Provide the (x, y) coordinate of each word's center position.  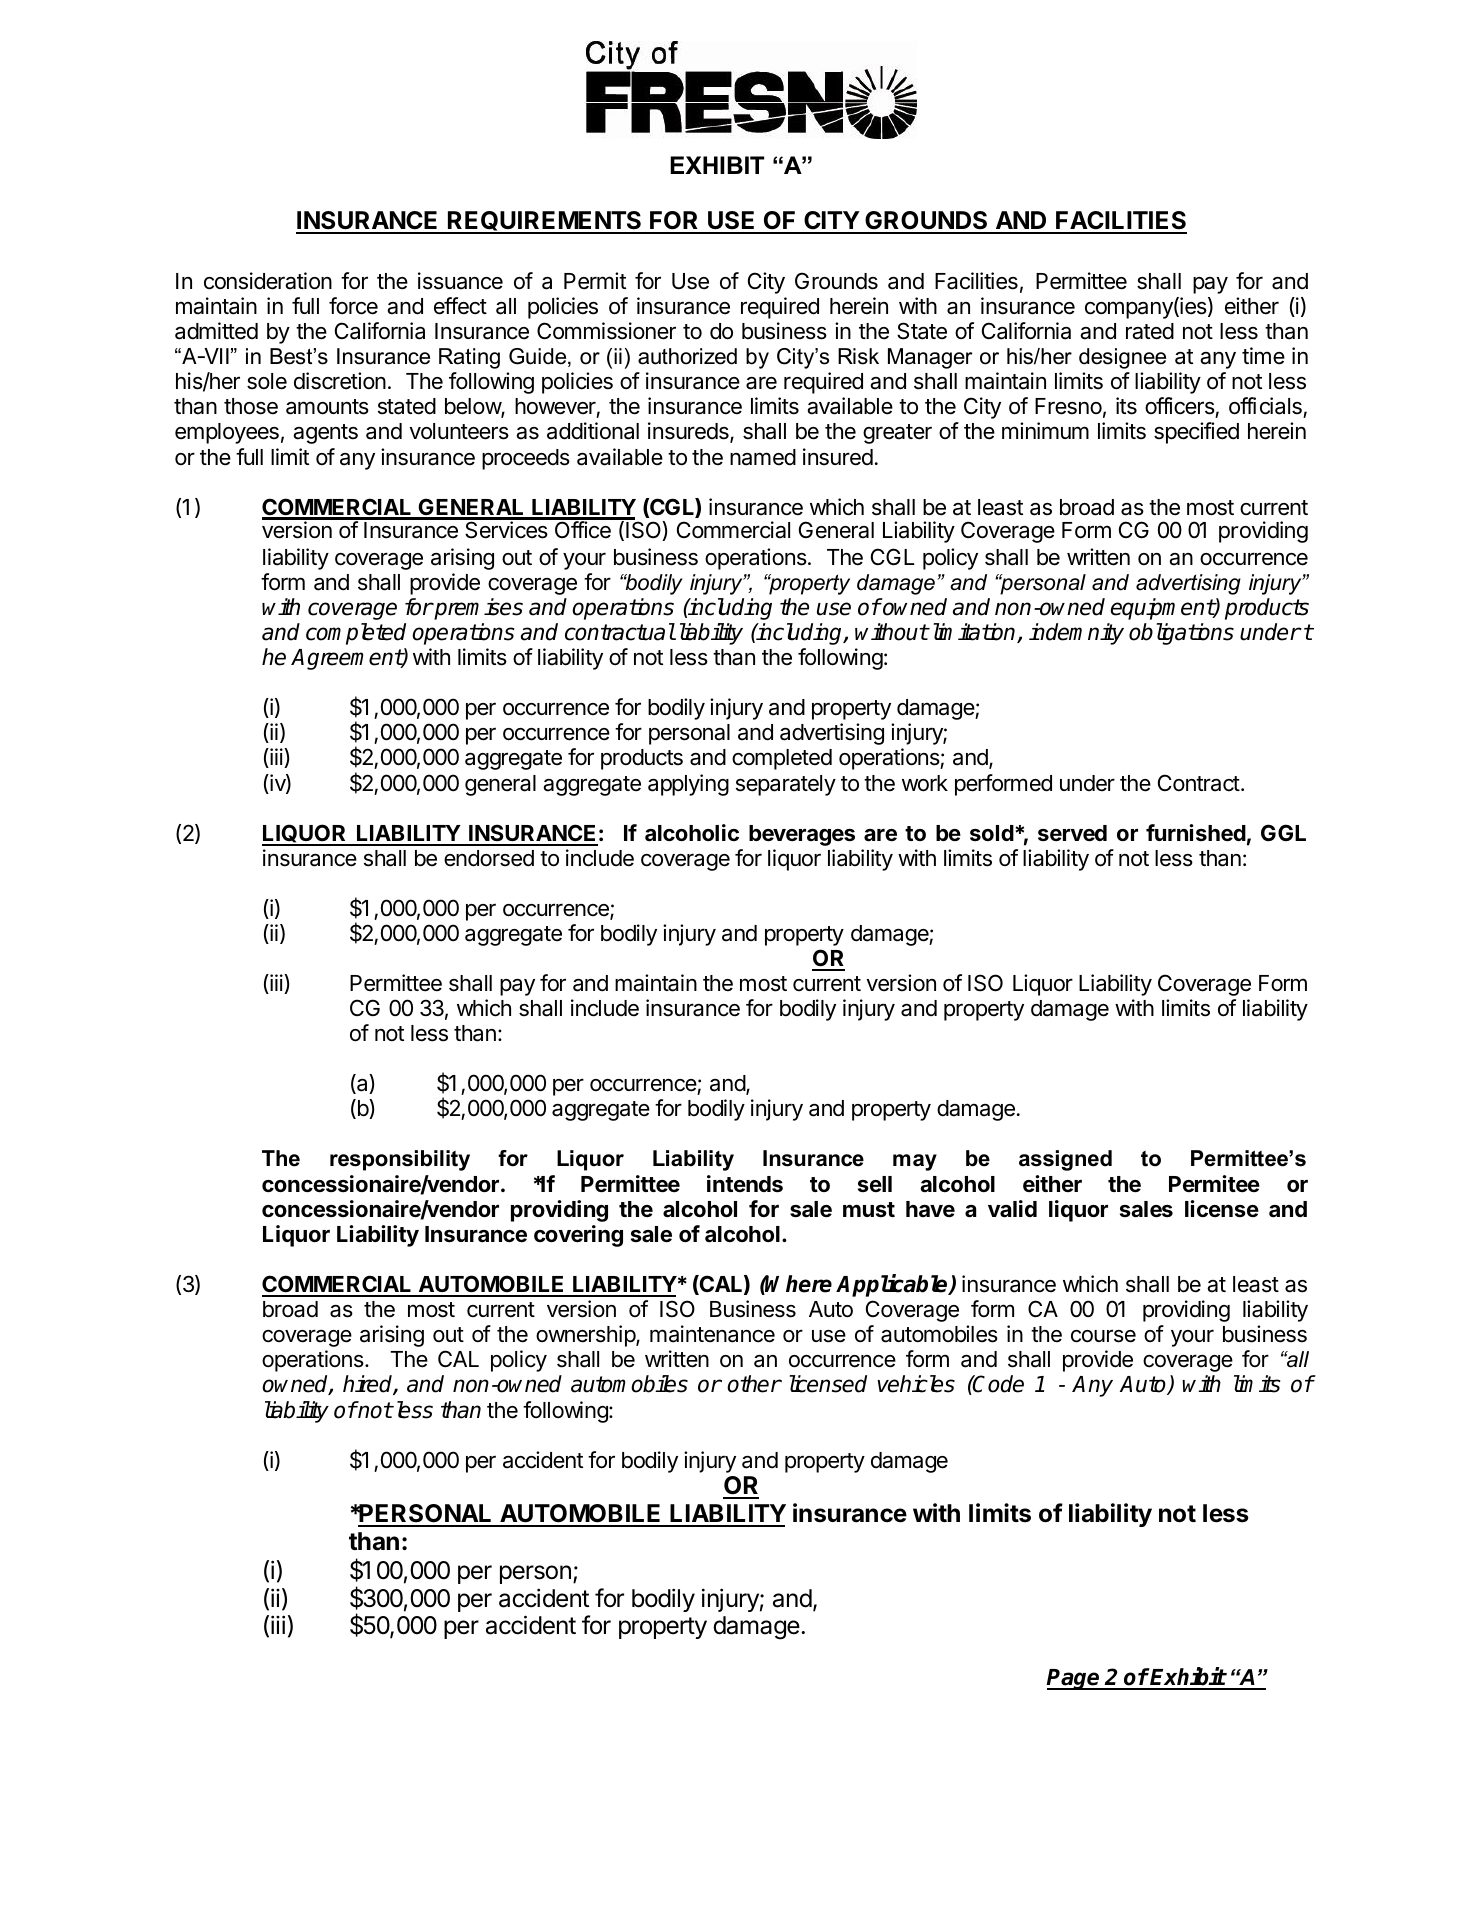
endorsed (489, 858)
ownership (586, 1336)
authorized (687, 356)
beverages (802, 835)
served (1072, 833)
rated (1150, 331)
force (353, 306)
